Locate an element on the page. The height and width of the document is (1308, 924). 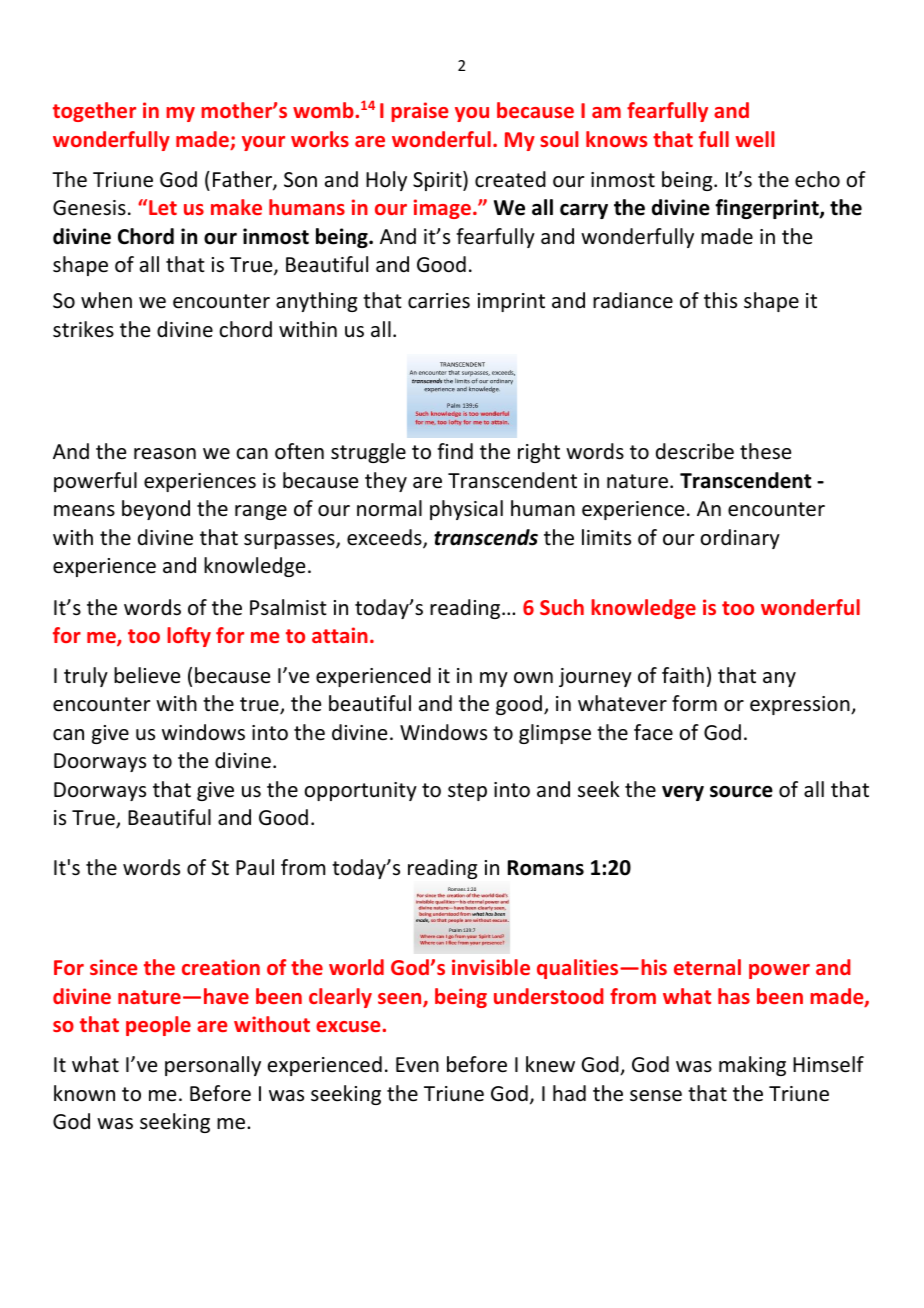
step is located at coordinates (467, 792).
